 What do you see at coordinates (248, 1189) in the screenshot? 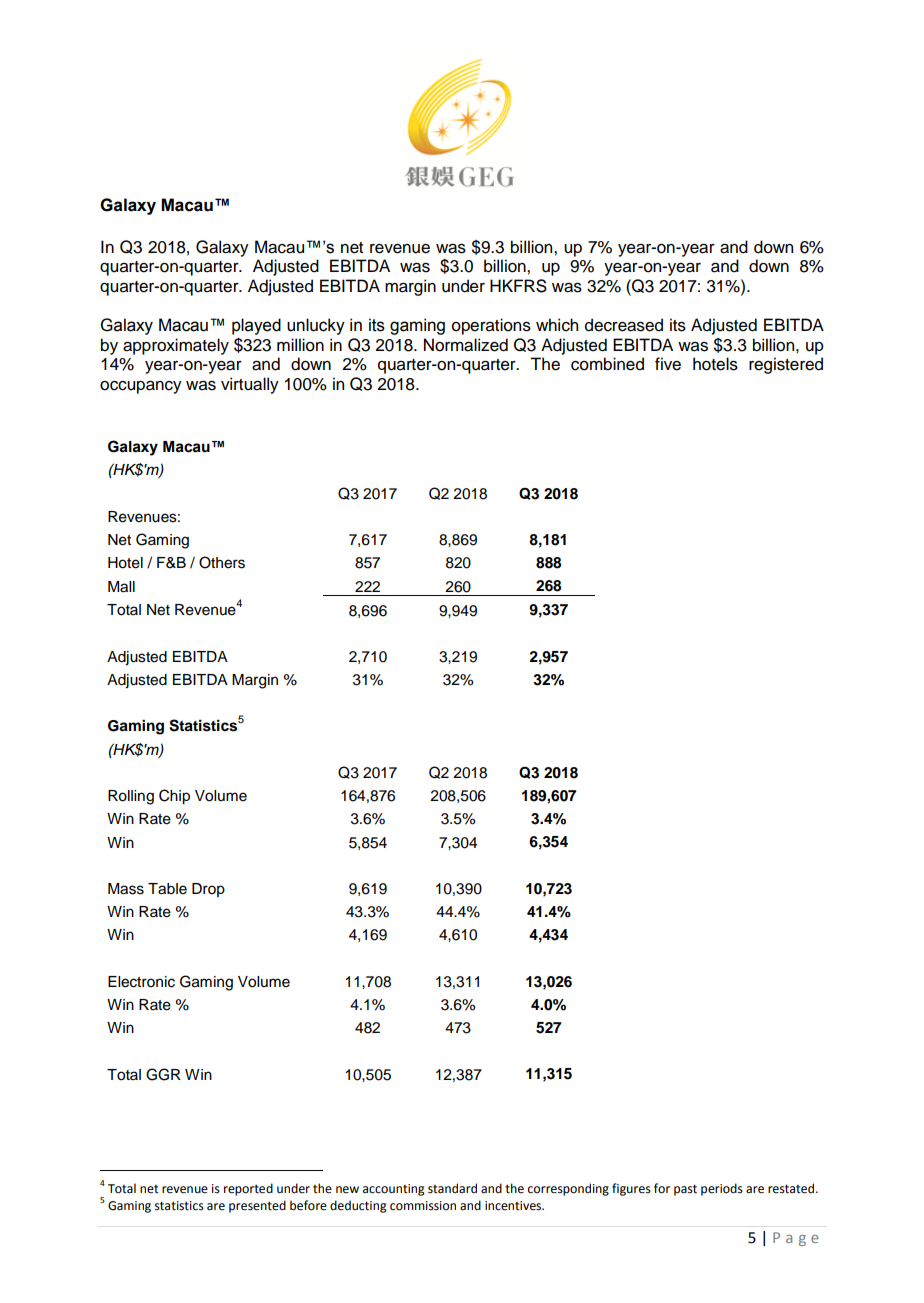
I see `reported` at bounding box center [248, 1189].
